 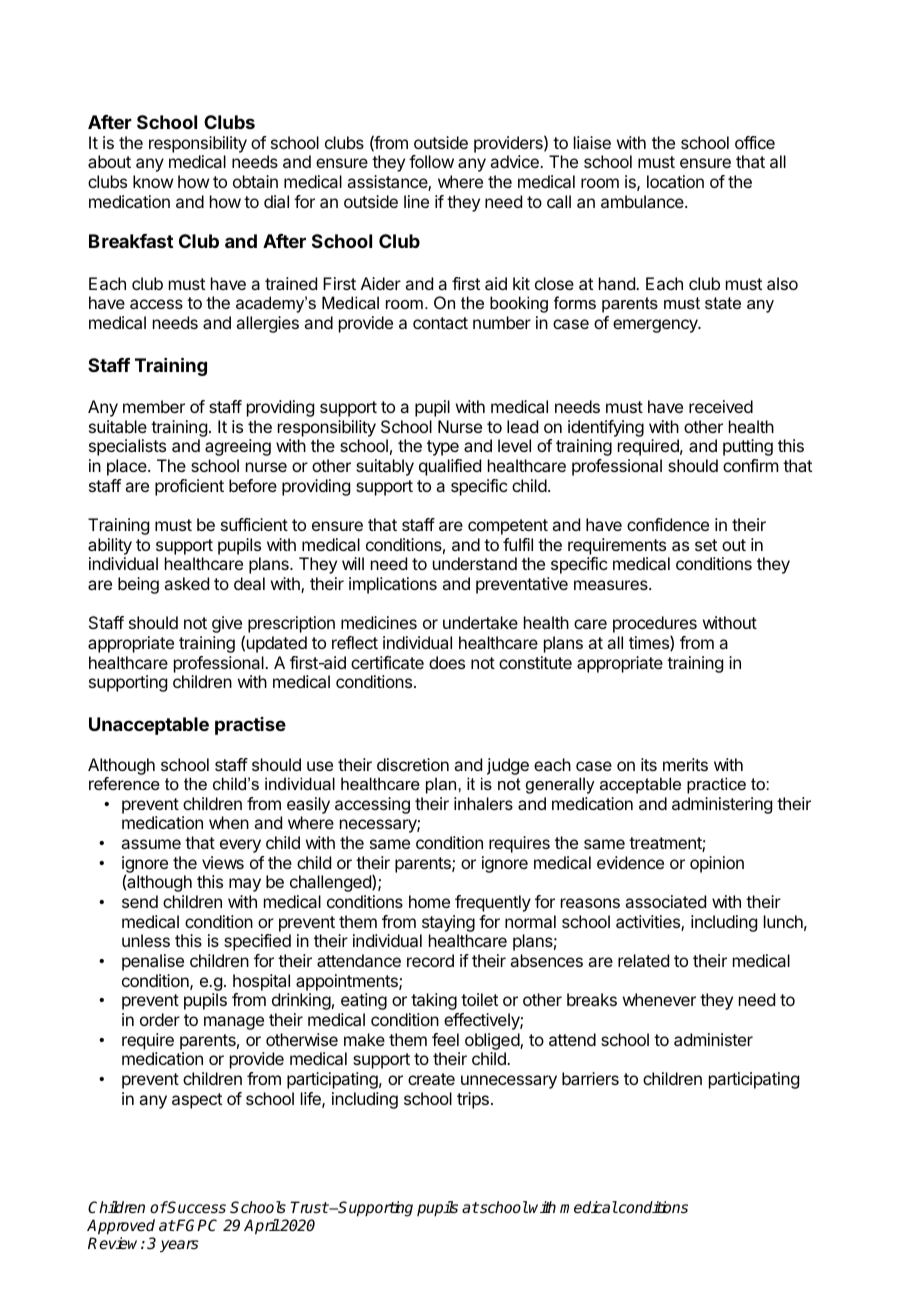 What do you see at coordinates (447, 662) in the image?
I see `does` at bounding box center [447, 662].
